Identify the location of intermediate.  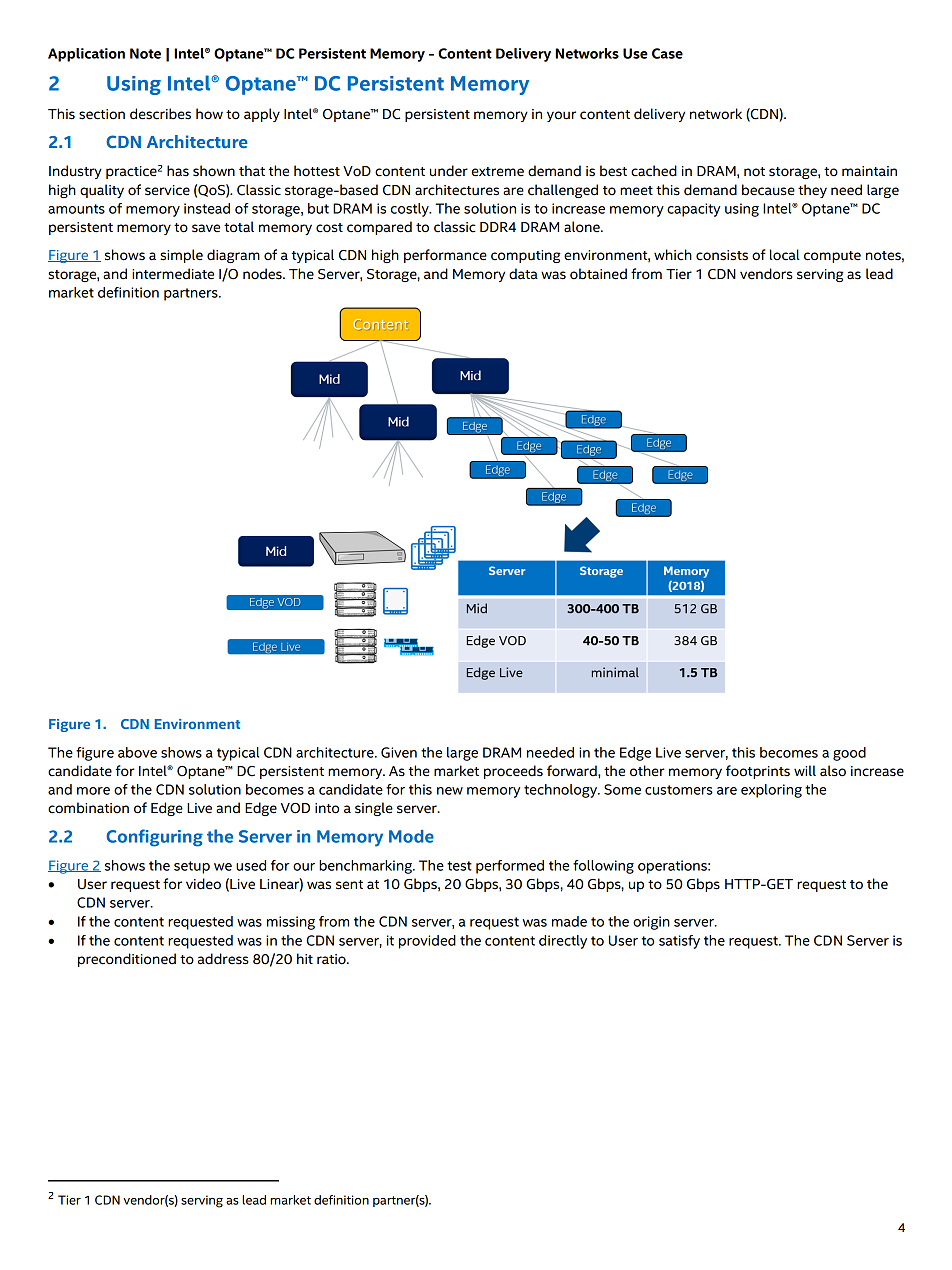
(173, 274).
